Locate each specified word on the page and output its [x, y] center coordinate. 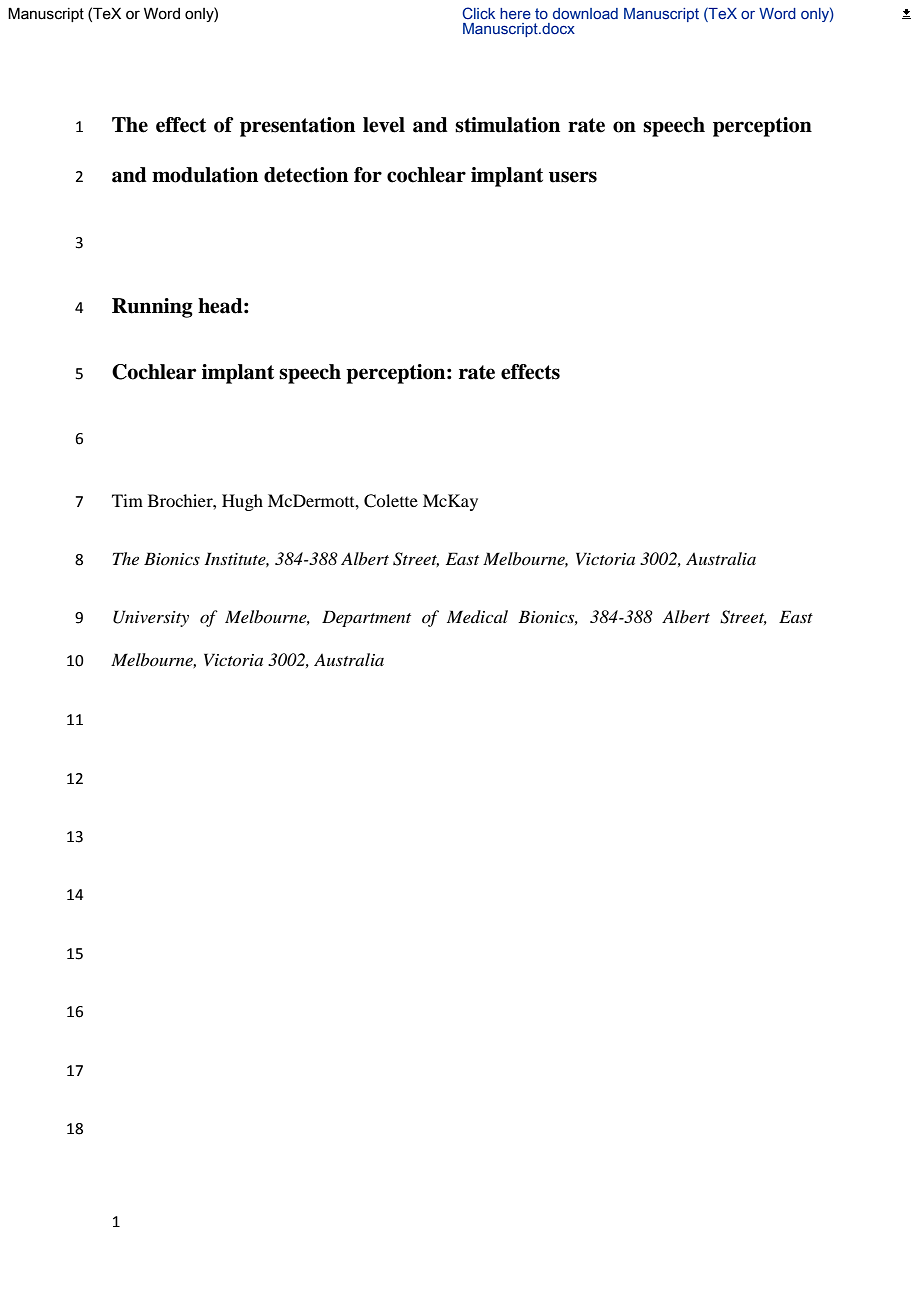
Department [366, 618]
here [515, 13]
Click [478, 13]
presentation [297, 127]
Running [152, 308]
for [368, 175]
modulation [205, 175]
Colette [391, 501]
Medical [477, 616]
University [151, 618]
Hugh [242, 502]
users [573, 177]
